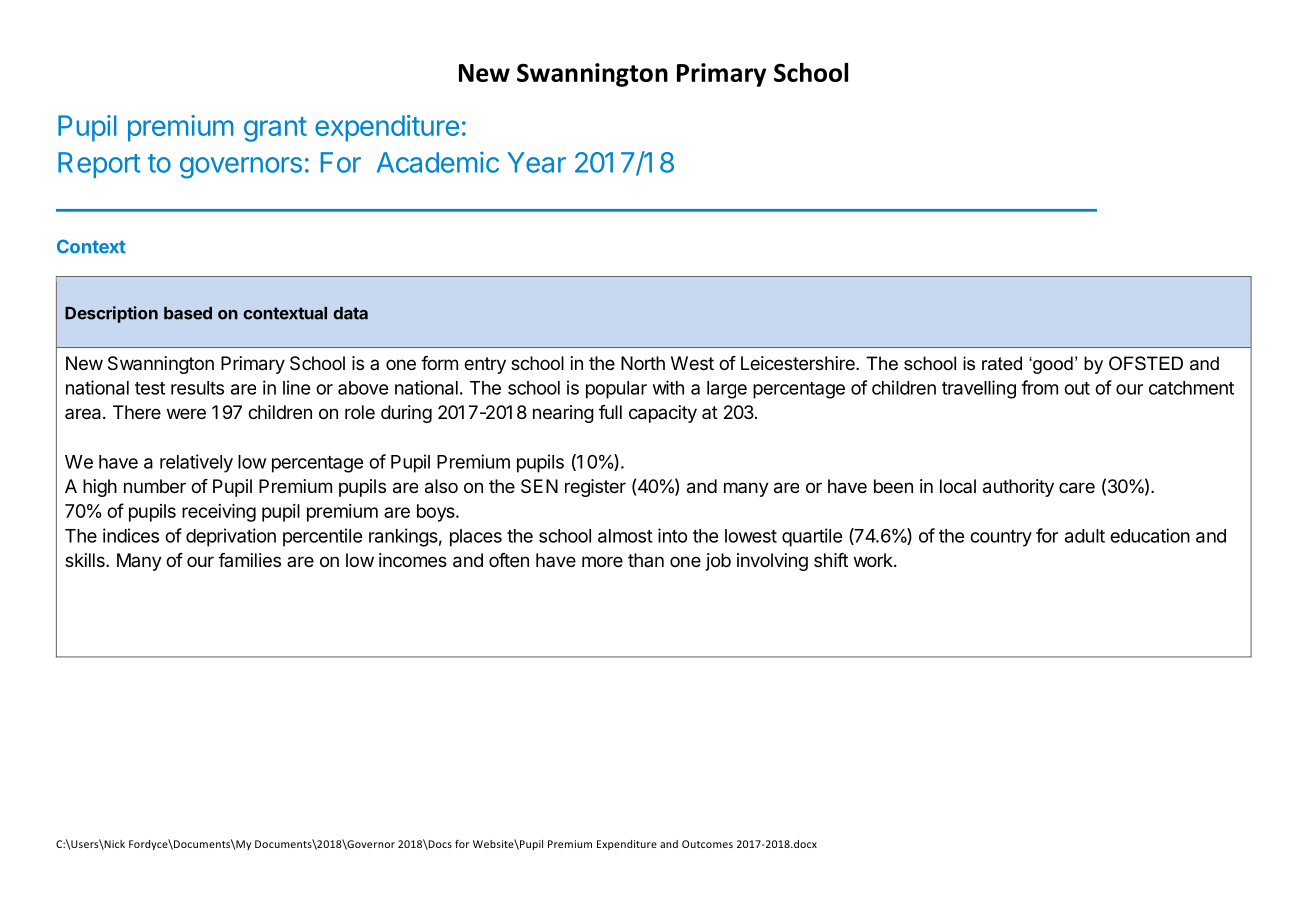 This image has height=924, width=1307. What do you see at coordinates (197, 388) in the image?
I see `results` at bounding box center [197, 388].
